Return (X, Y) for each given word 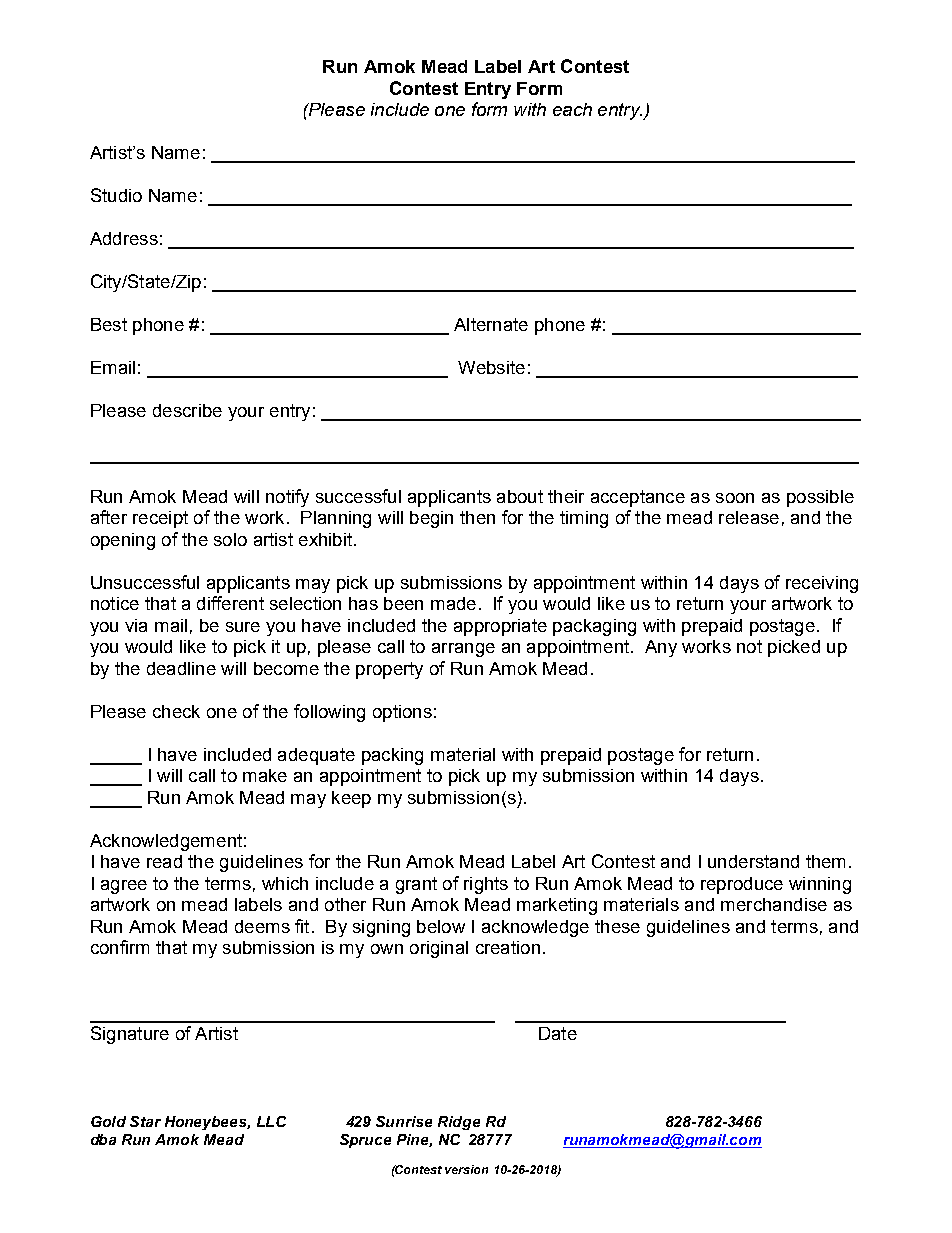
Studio (116, 195)
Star (145, 1121)
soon (735, 498)
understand (753, 861)
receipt (160, 519)
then (477, 517)
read (164, 861)
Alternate (491, 324)
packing (392, 756)
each (572, 109)
